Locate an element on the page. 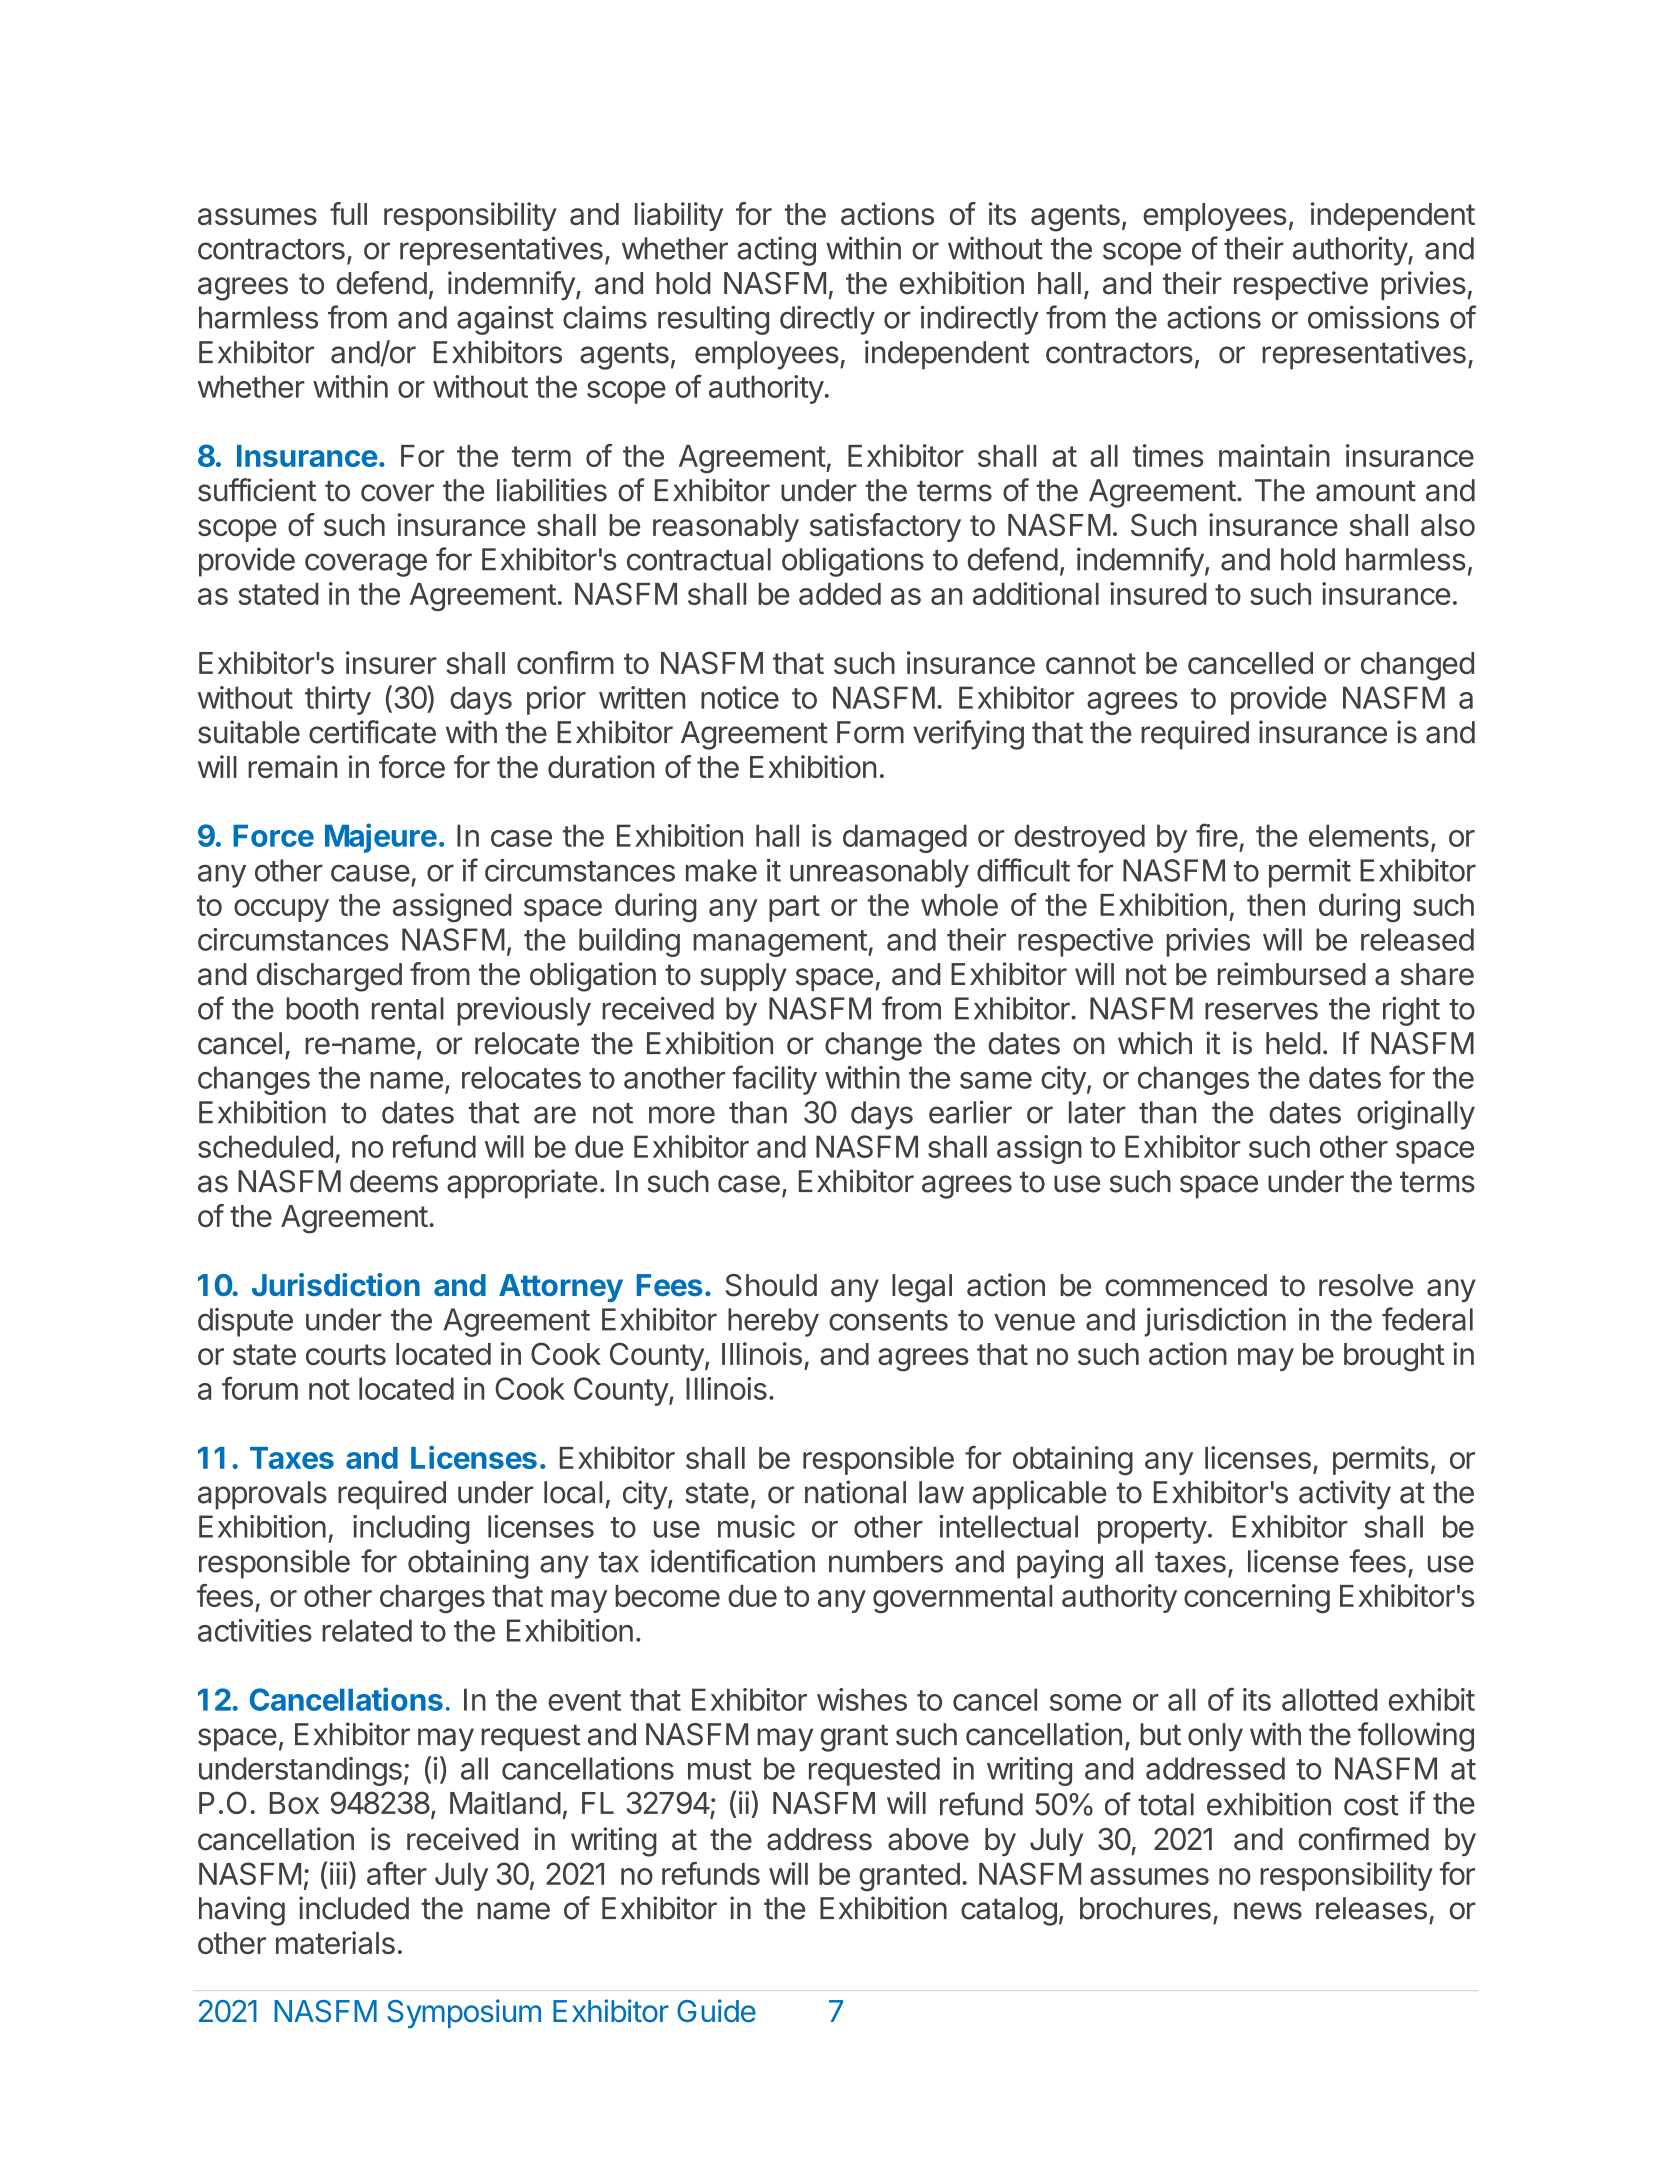  acting is located at coordinates (776, 251).
